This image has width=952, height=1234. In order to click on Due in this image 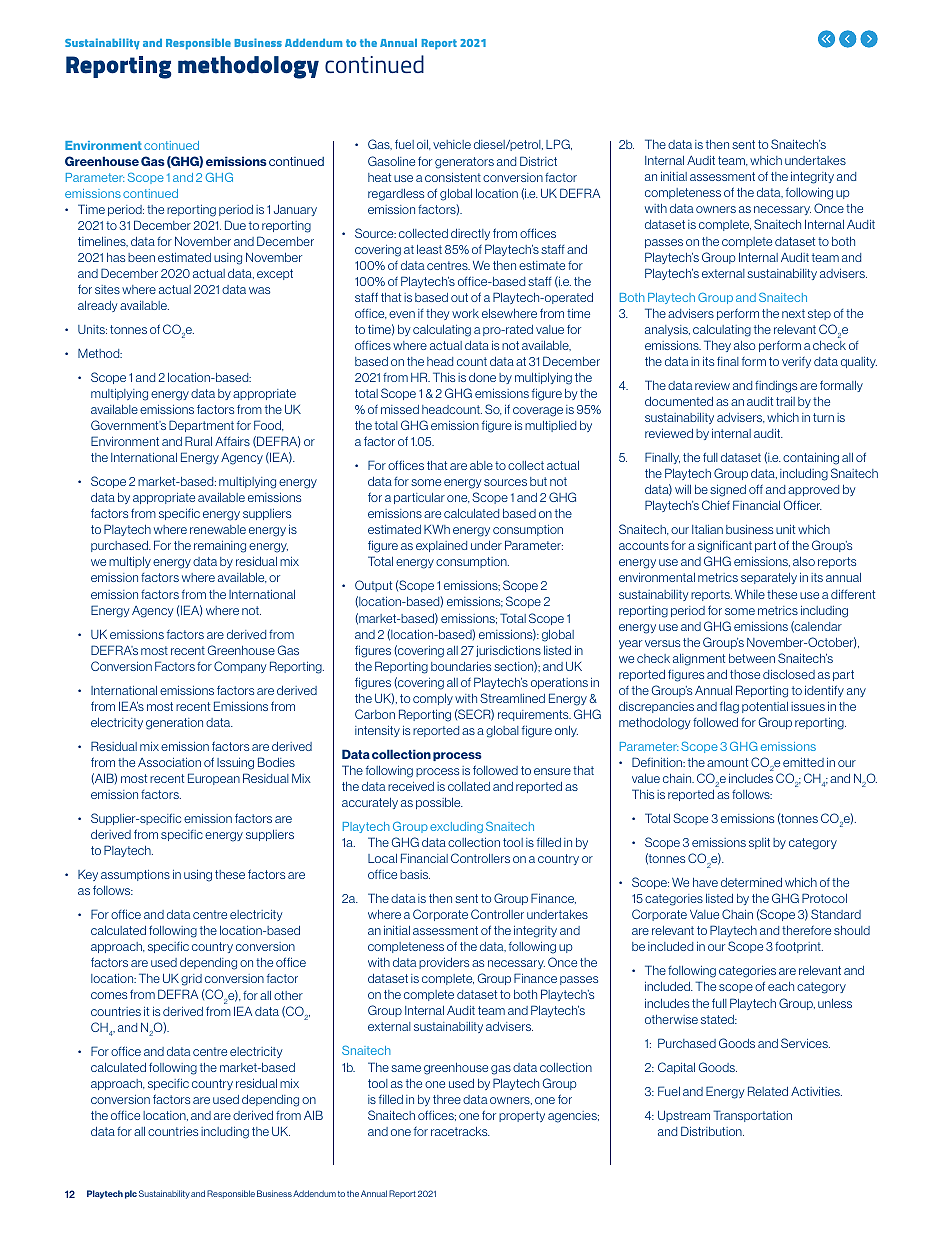, I will do `click(235, 225)`.
